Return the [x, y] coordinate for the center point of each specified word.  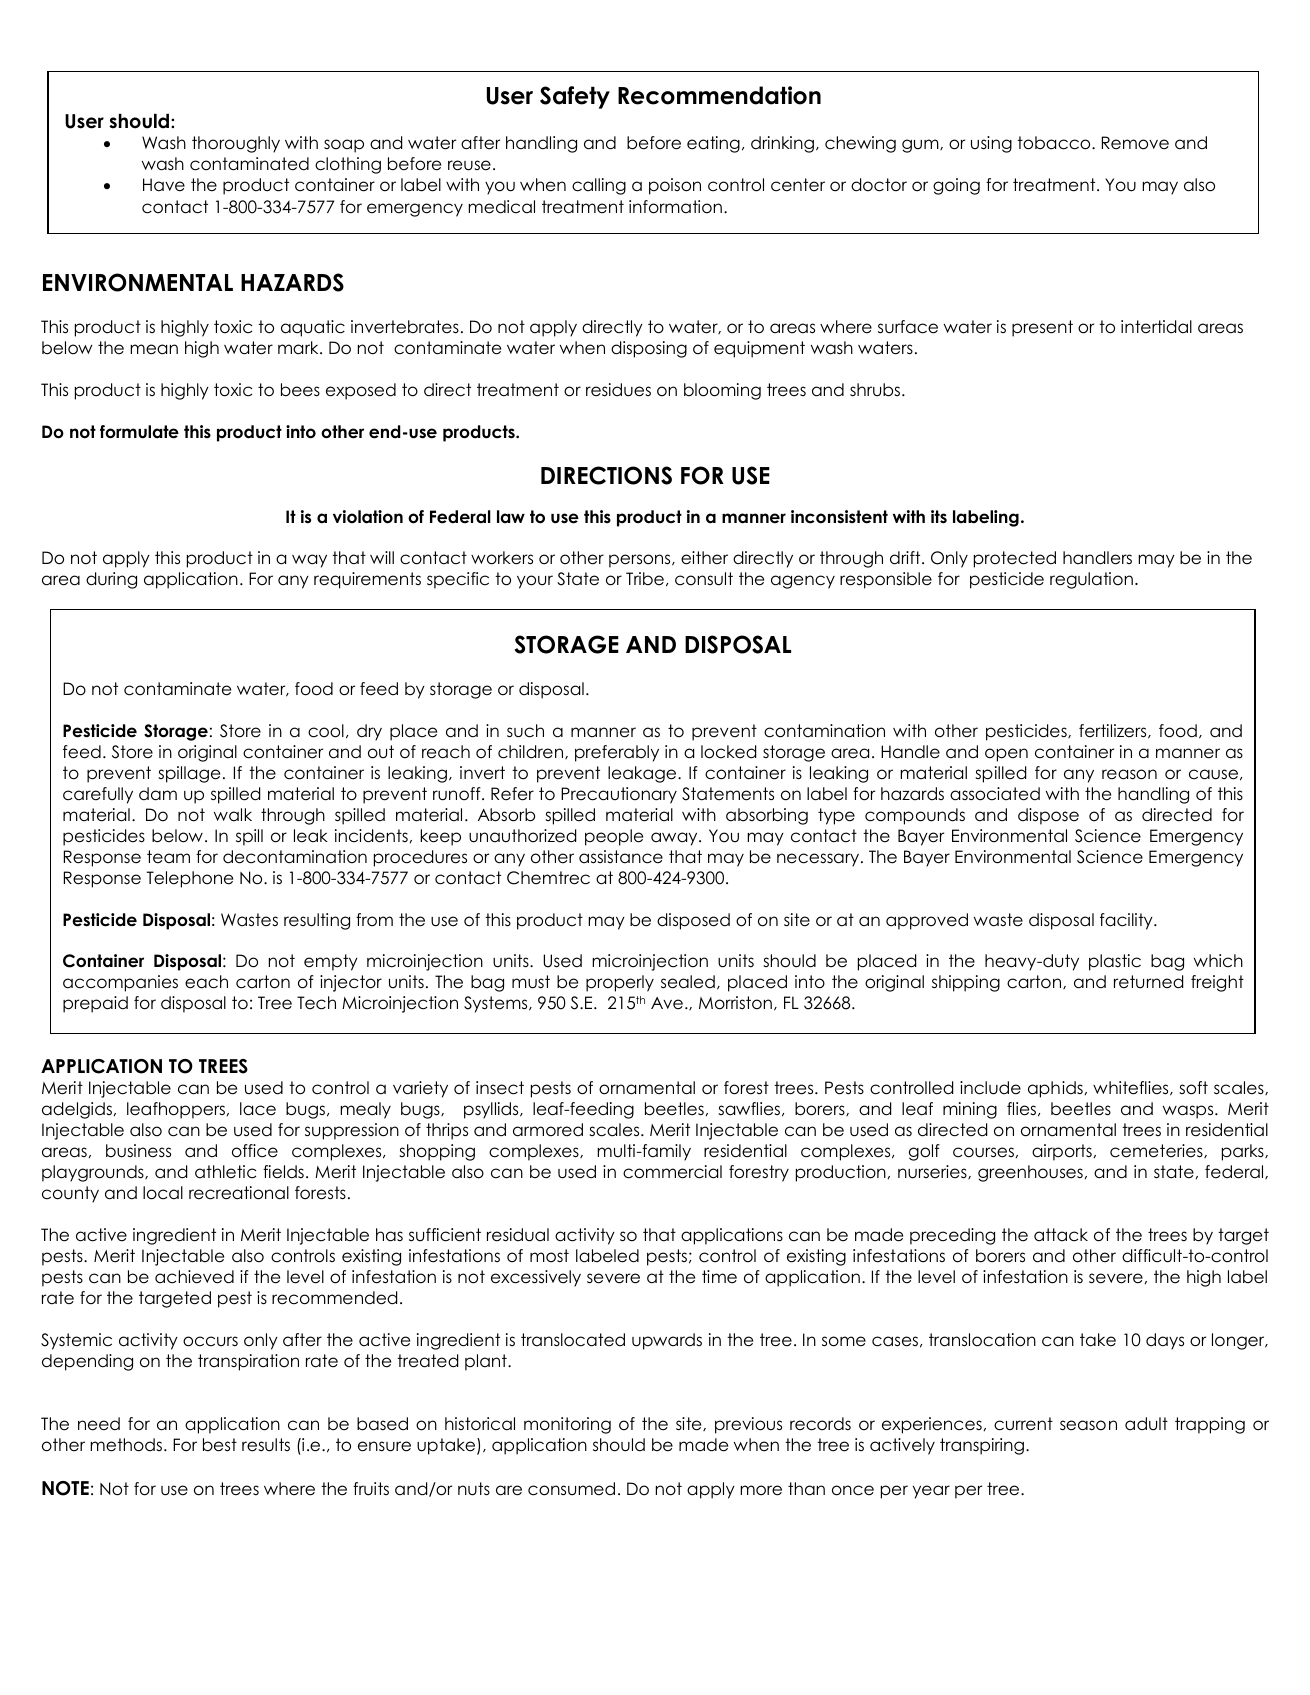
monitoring [567, 1425]
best [220, 1445]
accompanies [120, 983]
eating [713, 144]
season [1088, 1425]
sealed [688, 982]
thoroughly [236, 144]
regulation [1091, 580]
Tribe [645, 579]
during [111, 580]
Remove [1135, 143]
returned [1148, 982]
